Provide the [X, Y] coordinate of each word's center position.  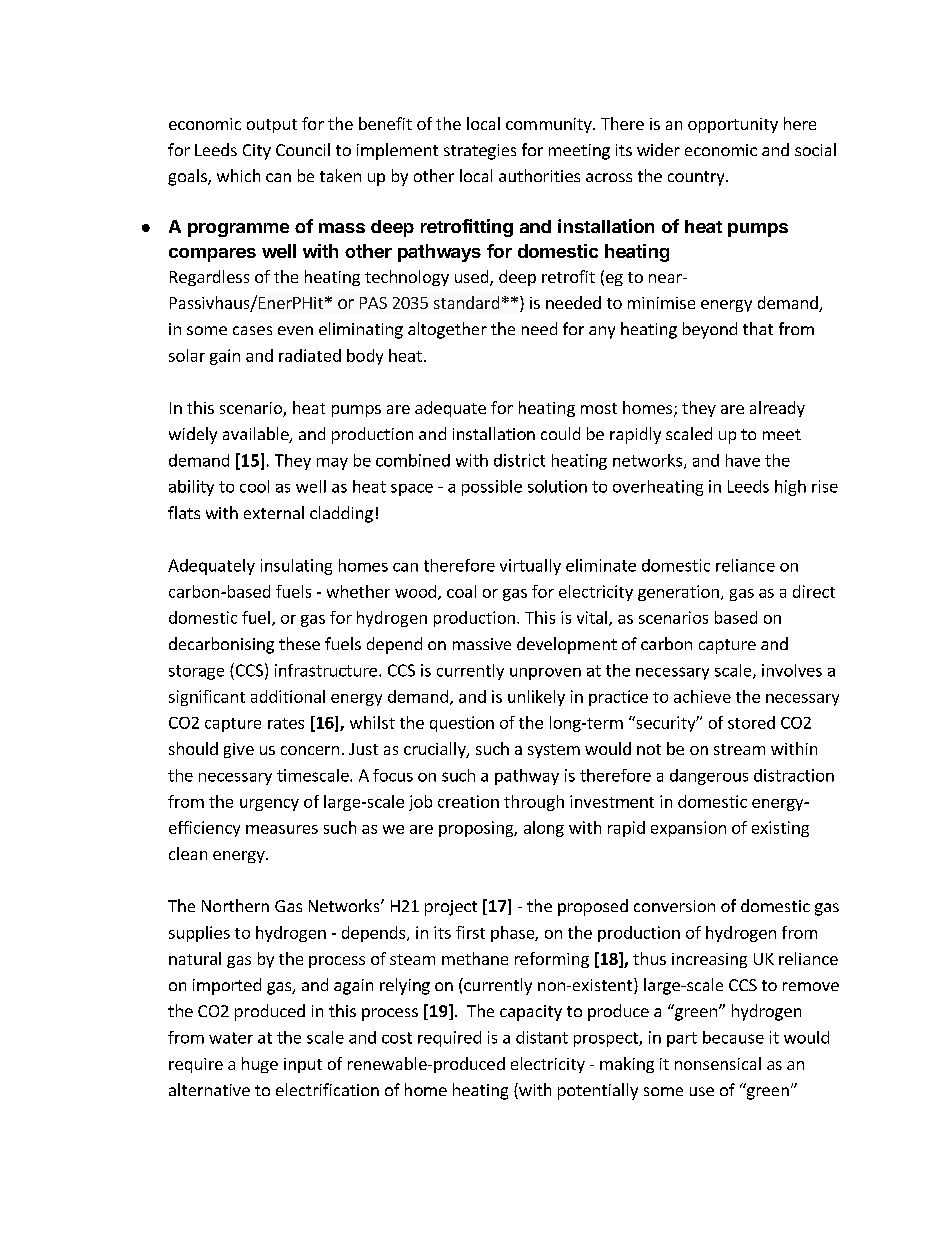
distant [542, 1037]
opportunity [733, 125]
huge [260, 1065]
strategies [480, 152]
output [272, 126]
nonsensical [718, 1063]
